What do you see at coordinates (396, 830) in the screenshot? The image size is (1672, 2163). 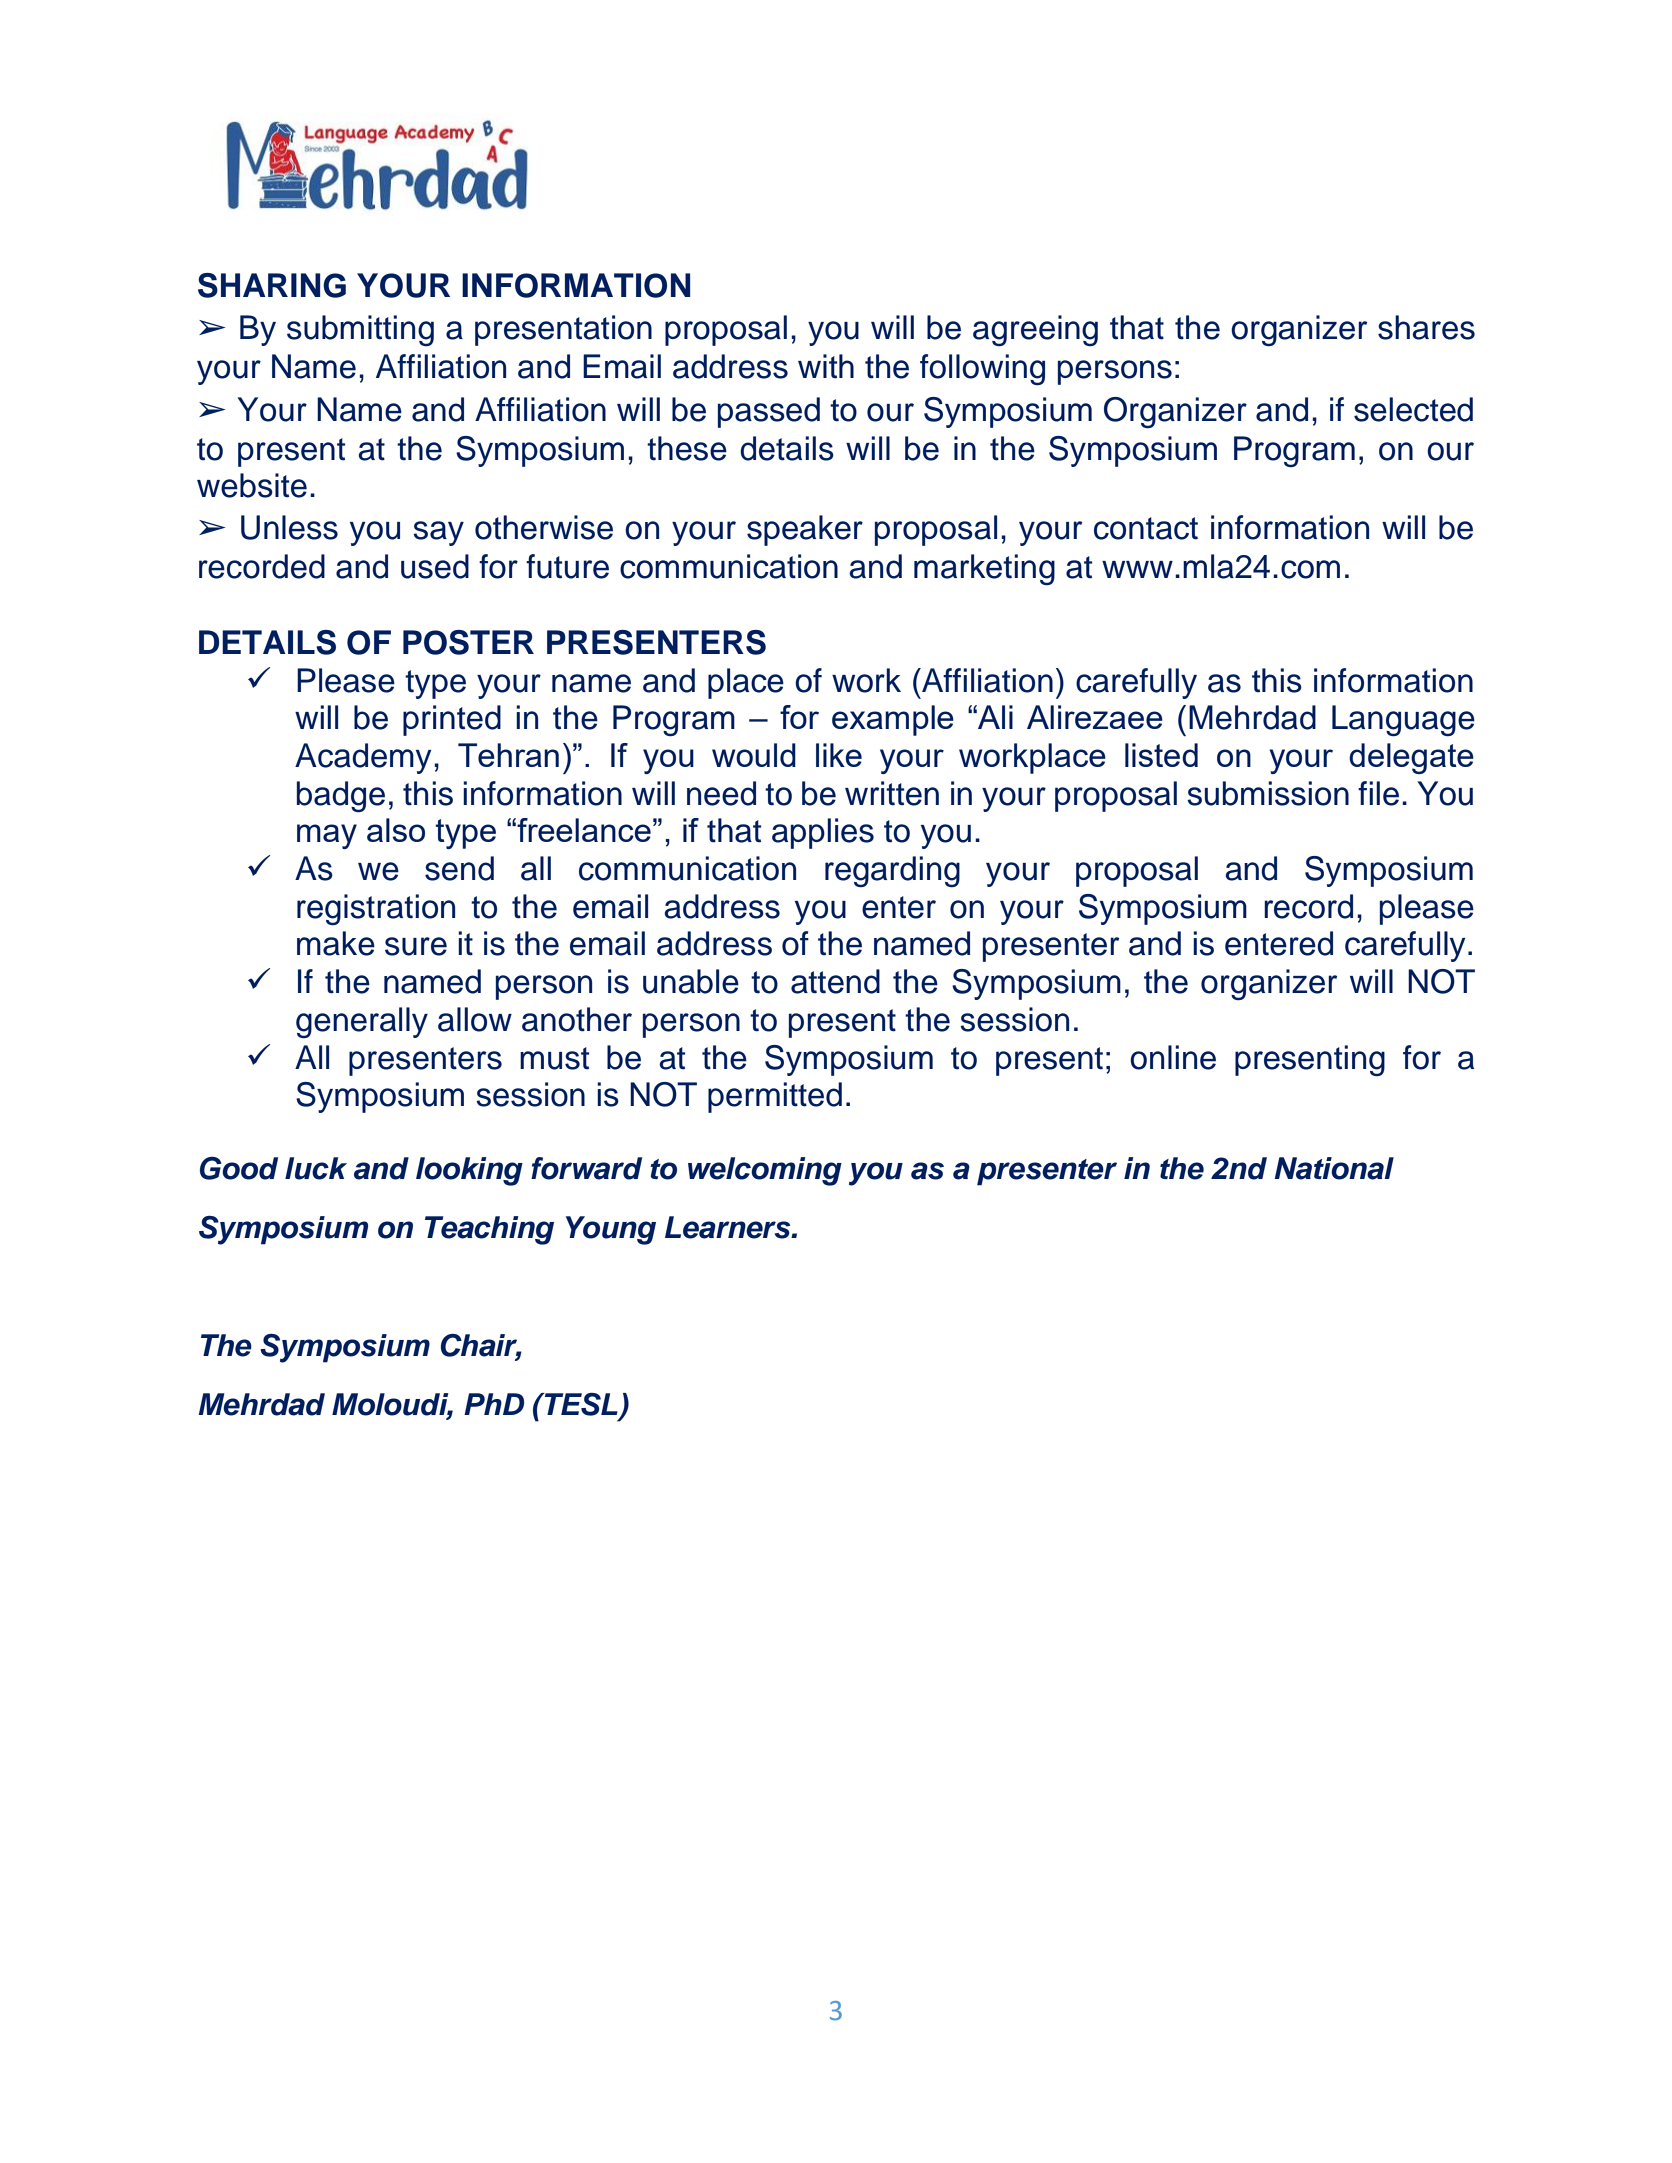 I see `also` at bounding box center [396, 830].
